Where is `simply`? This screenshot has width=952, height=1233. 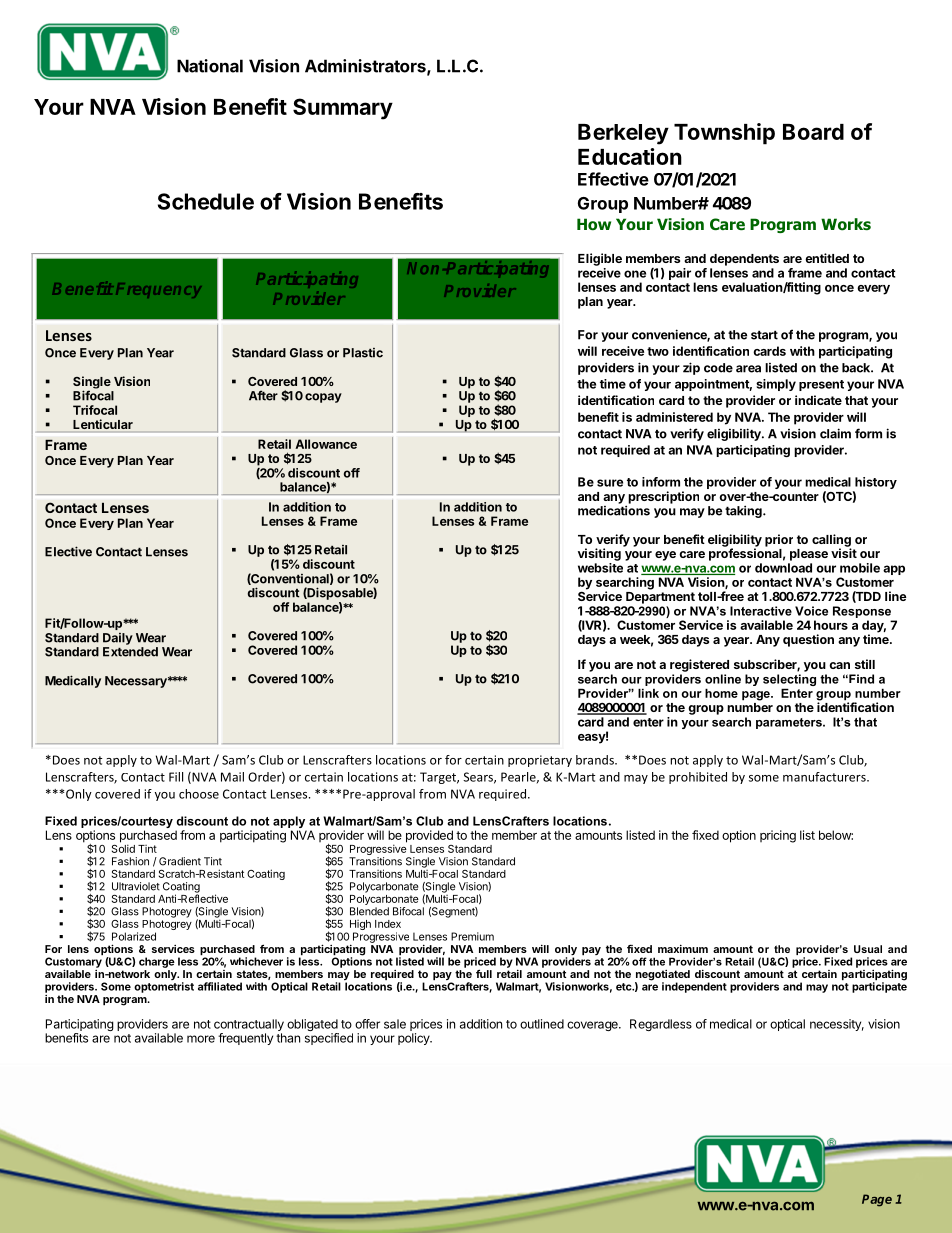
simply is located at coordinates (776, 385).
